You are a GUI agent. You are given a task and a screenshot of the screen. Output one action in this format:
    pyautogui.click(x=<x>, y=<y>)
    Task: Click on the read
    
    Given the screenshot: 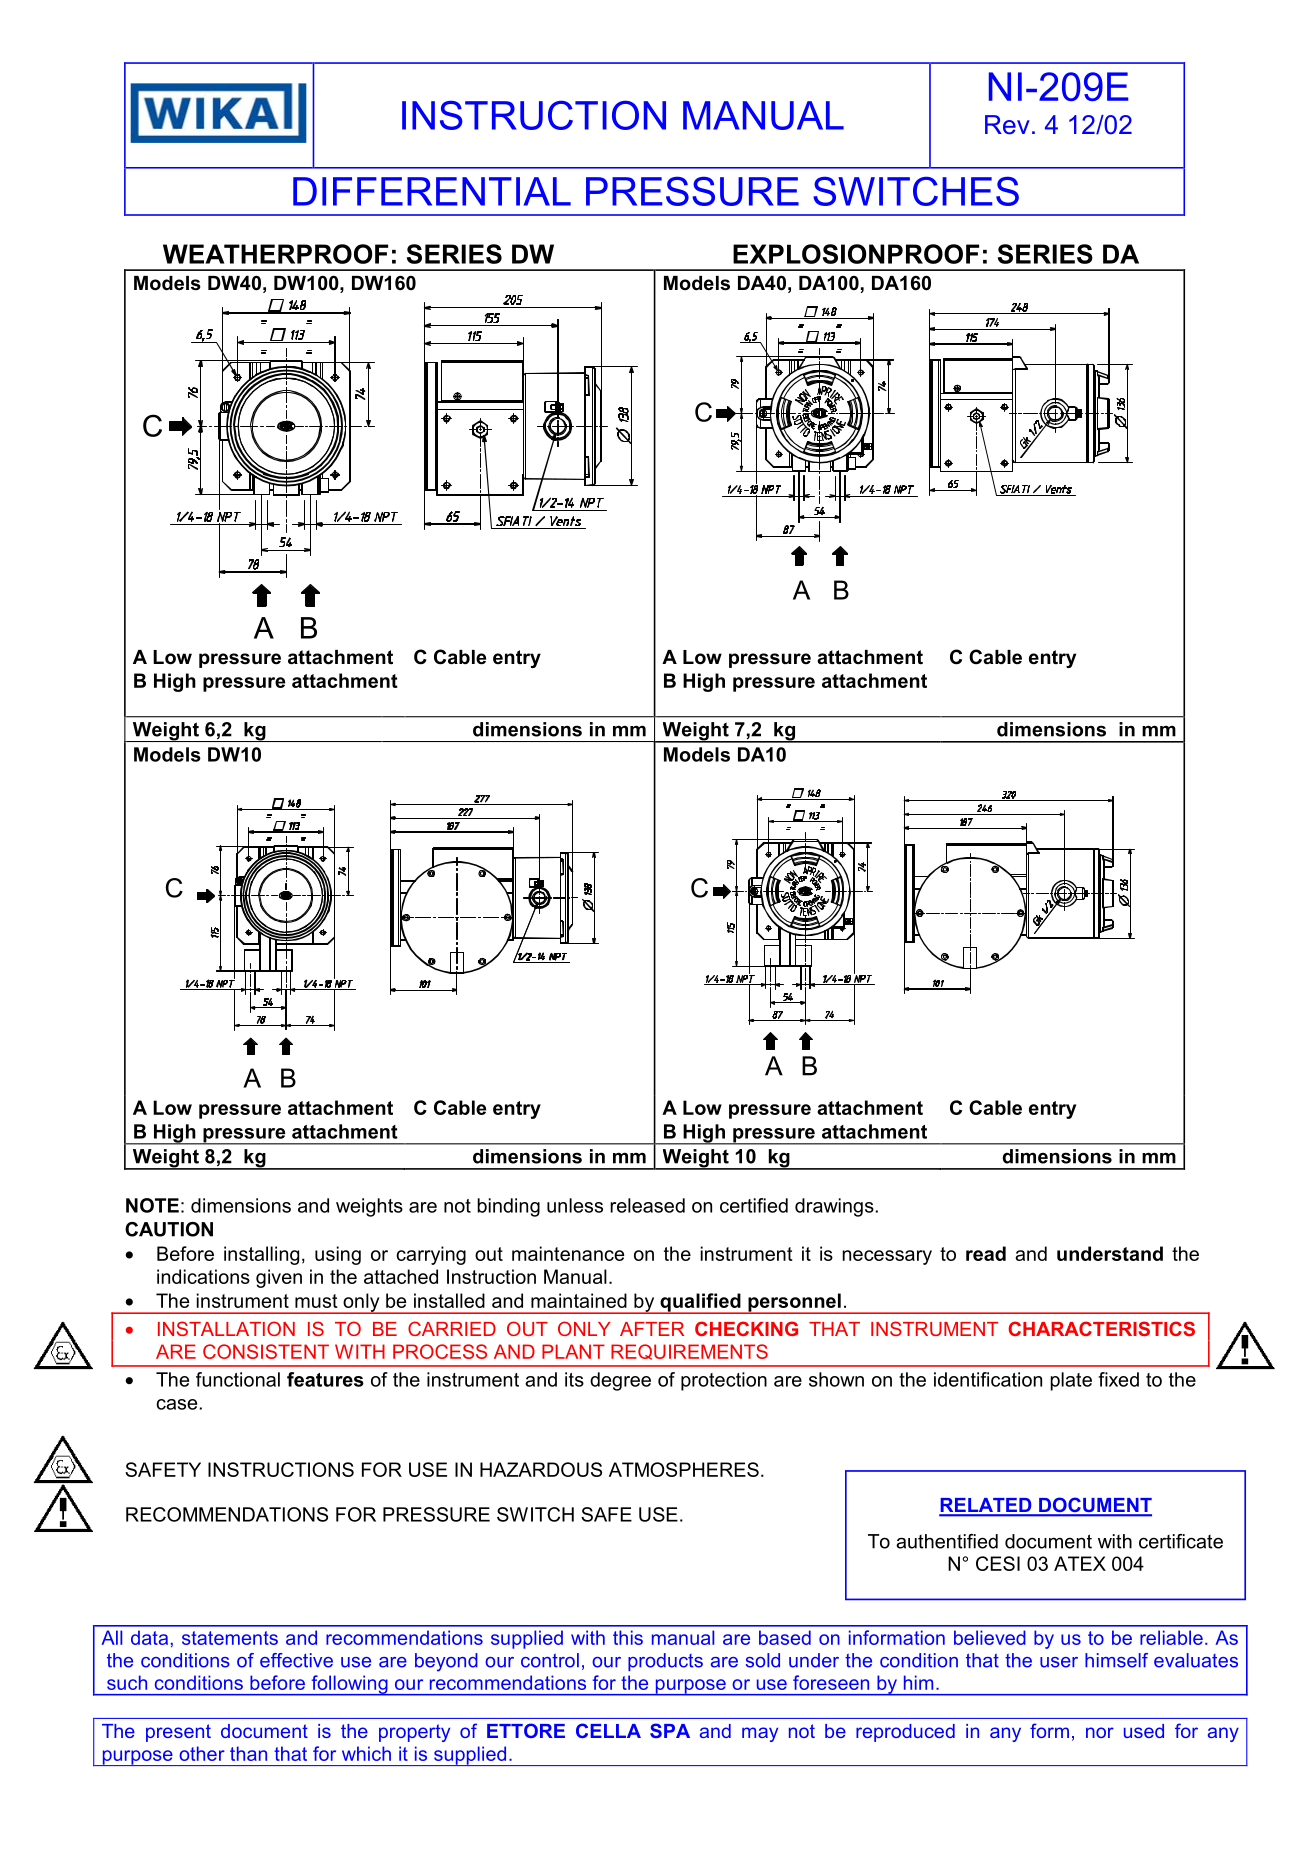 What is the action you would take?
    pyautogui.click(x=986, y=1253)
